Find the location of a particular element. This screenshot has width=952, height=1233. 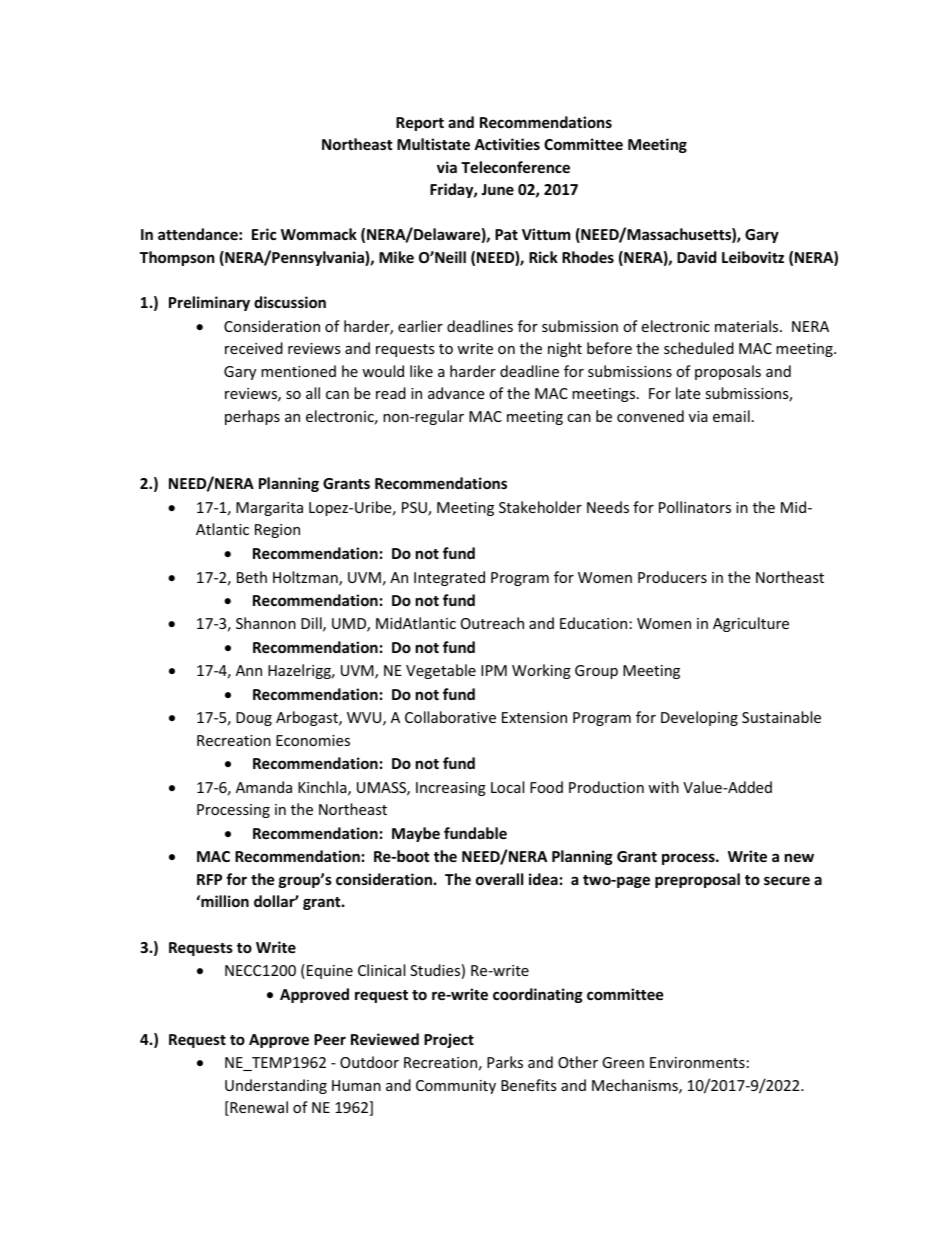

Activities is located at coordinates (507, 144).
